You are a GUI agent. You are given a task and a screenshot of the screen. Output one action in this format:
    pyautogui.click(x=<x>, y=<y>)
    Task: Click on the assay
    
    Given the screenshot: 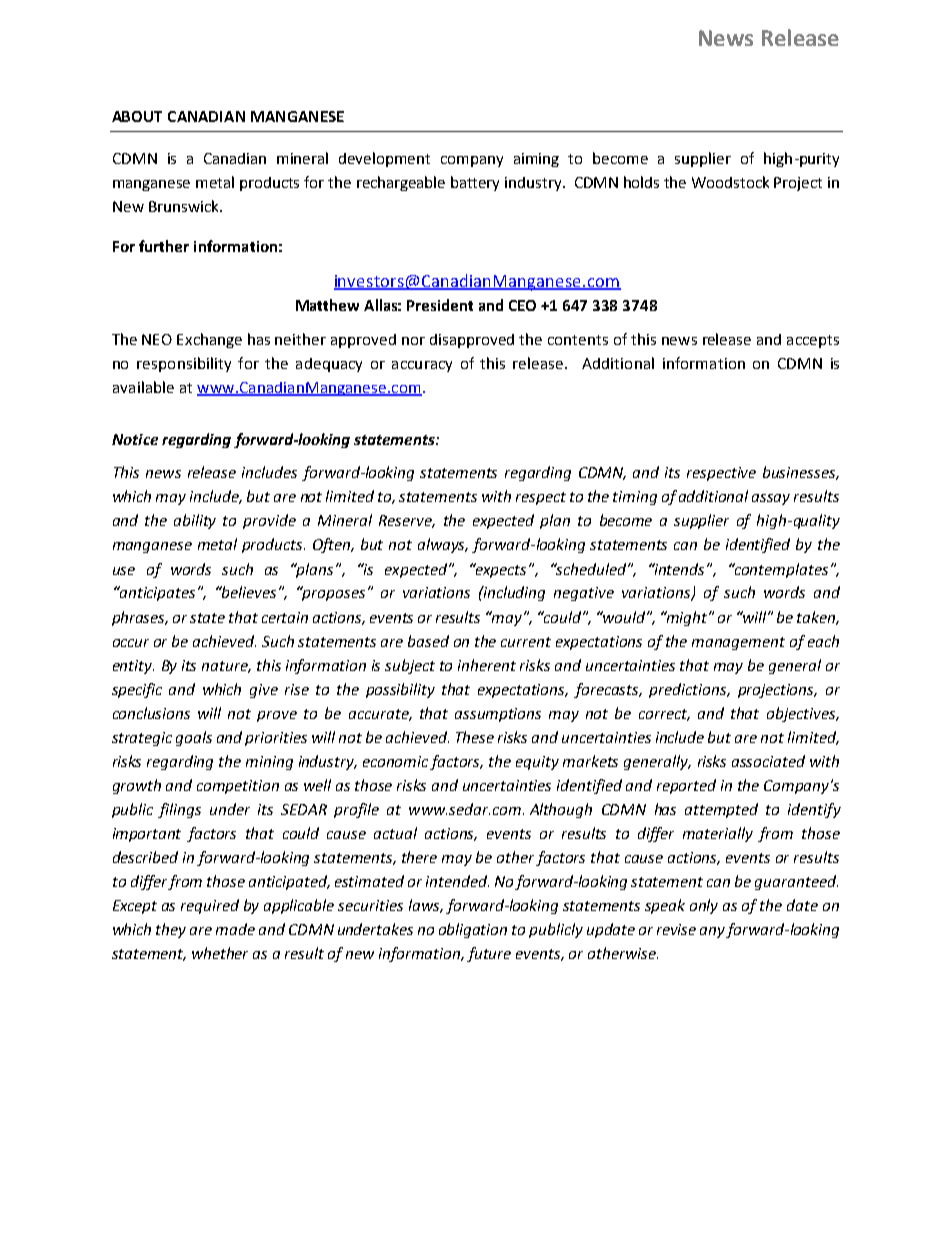 What is the action you would take?
    pyautogui.click(x=771, y=499)
